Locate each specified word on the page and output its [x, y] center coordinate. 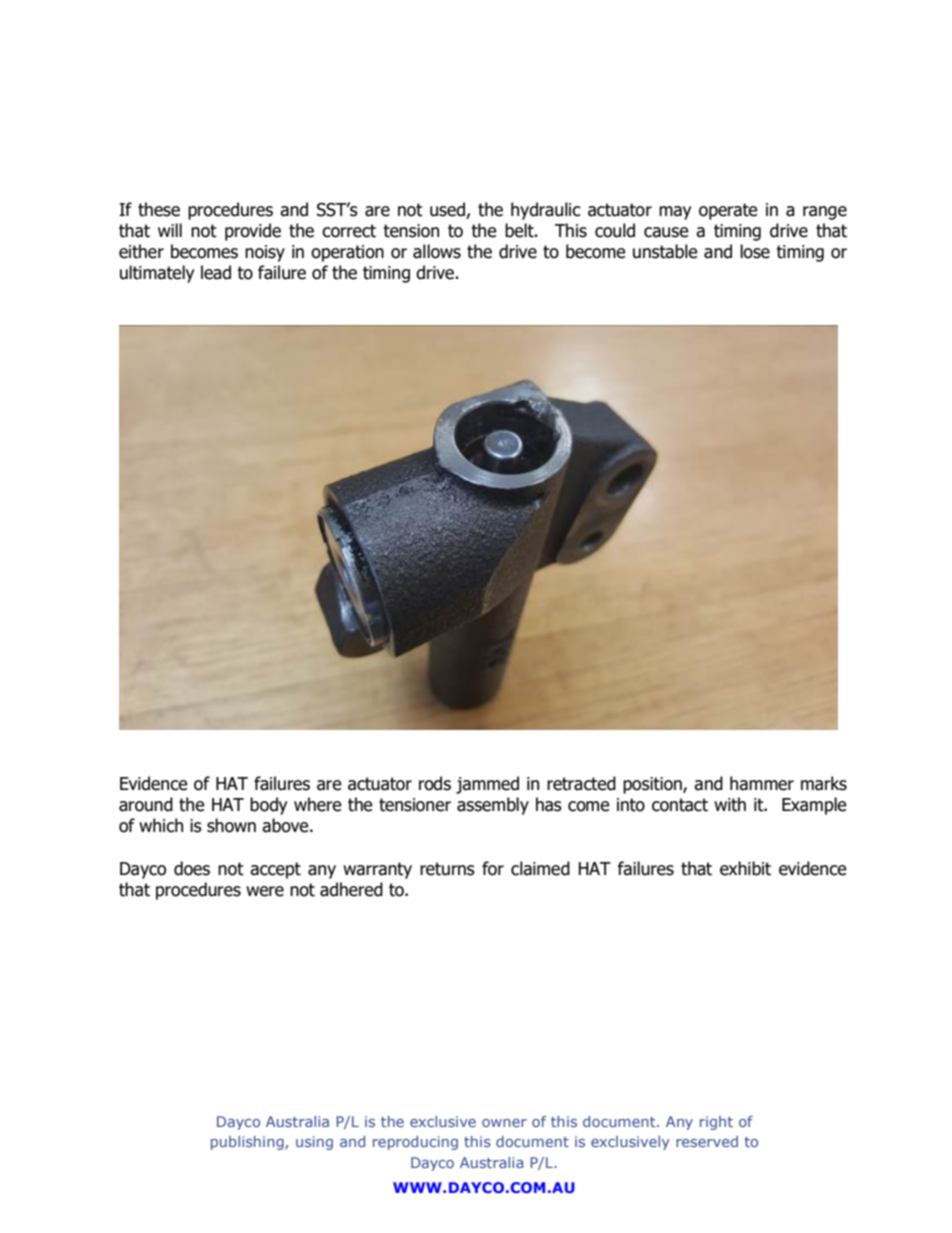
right [716, 1123]
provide [253, 232]
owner [504, 1123]
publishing [248, 1143]
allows [437, 251]
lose [755, 251]
